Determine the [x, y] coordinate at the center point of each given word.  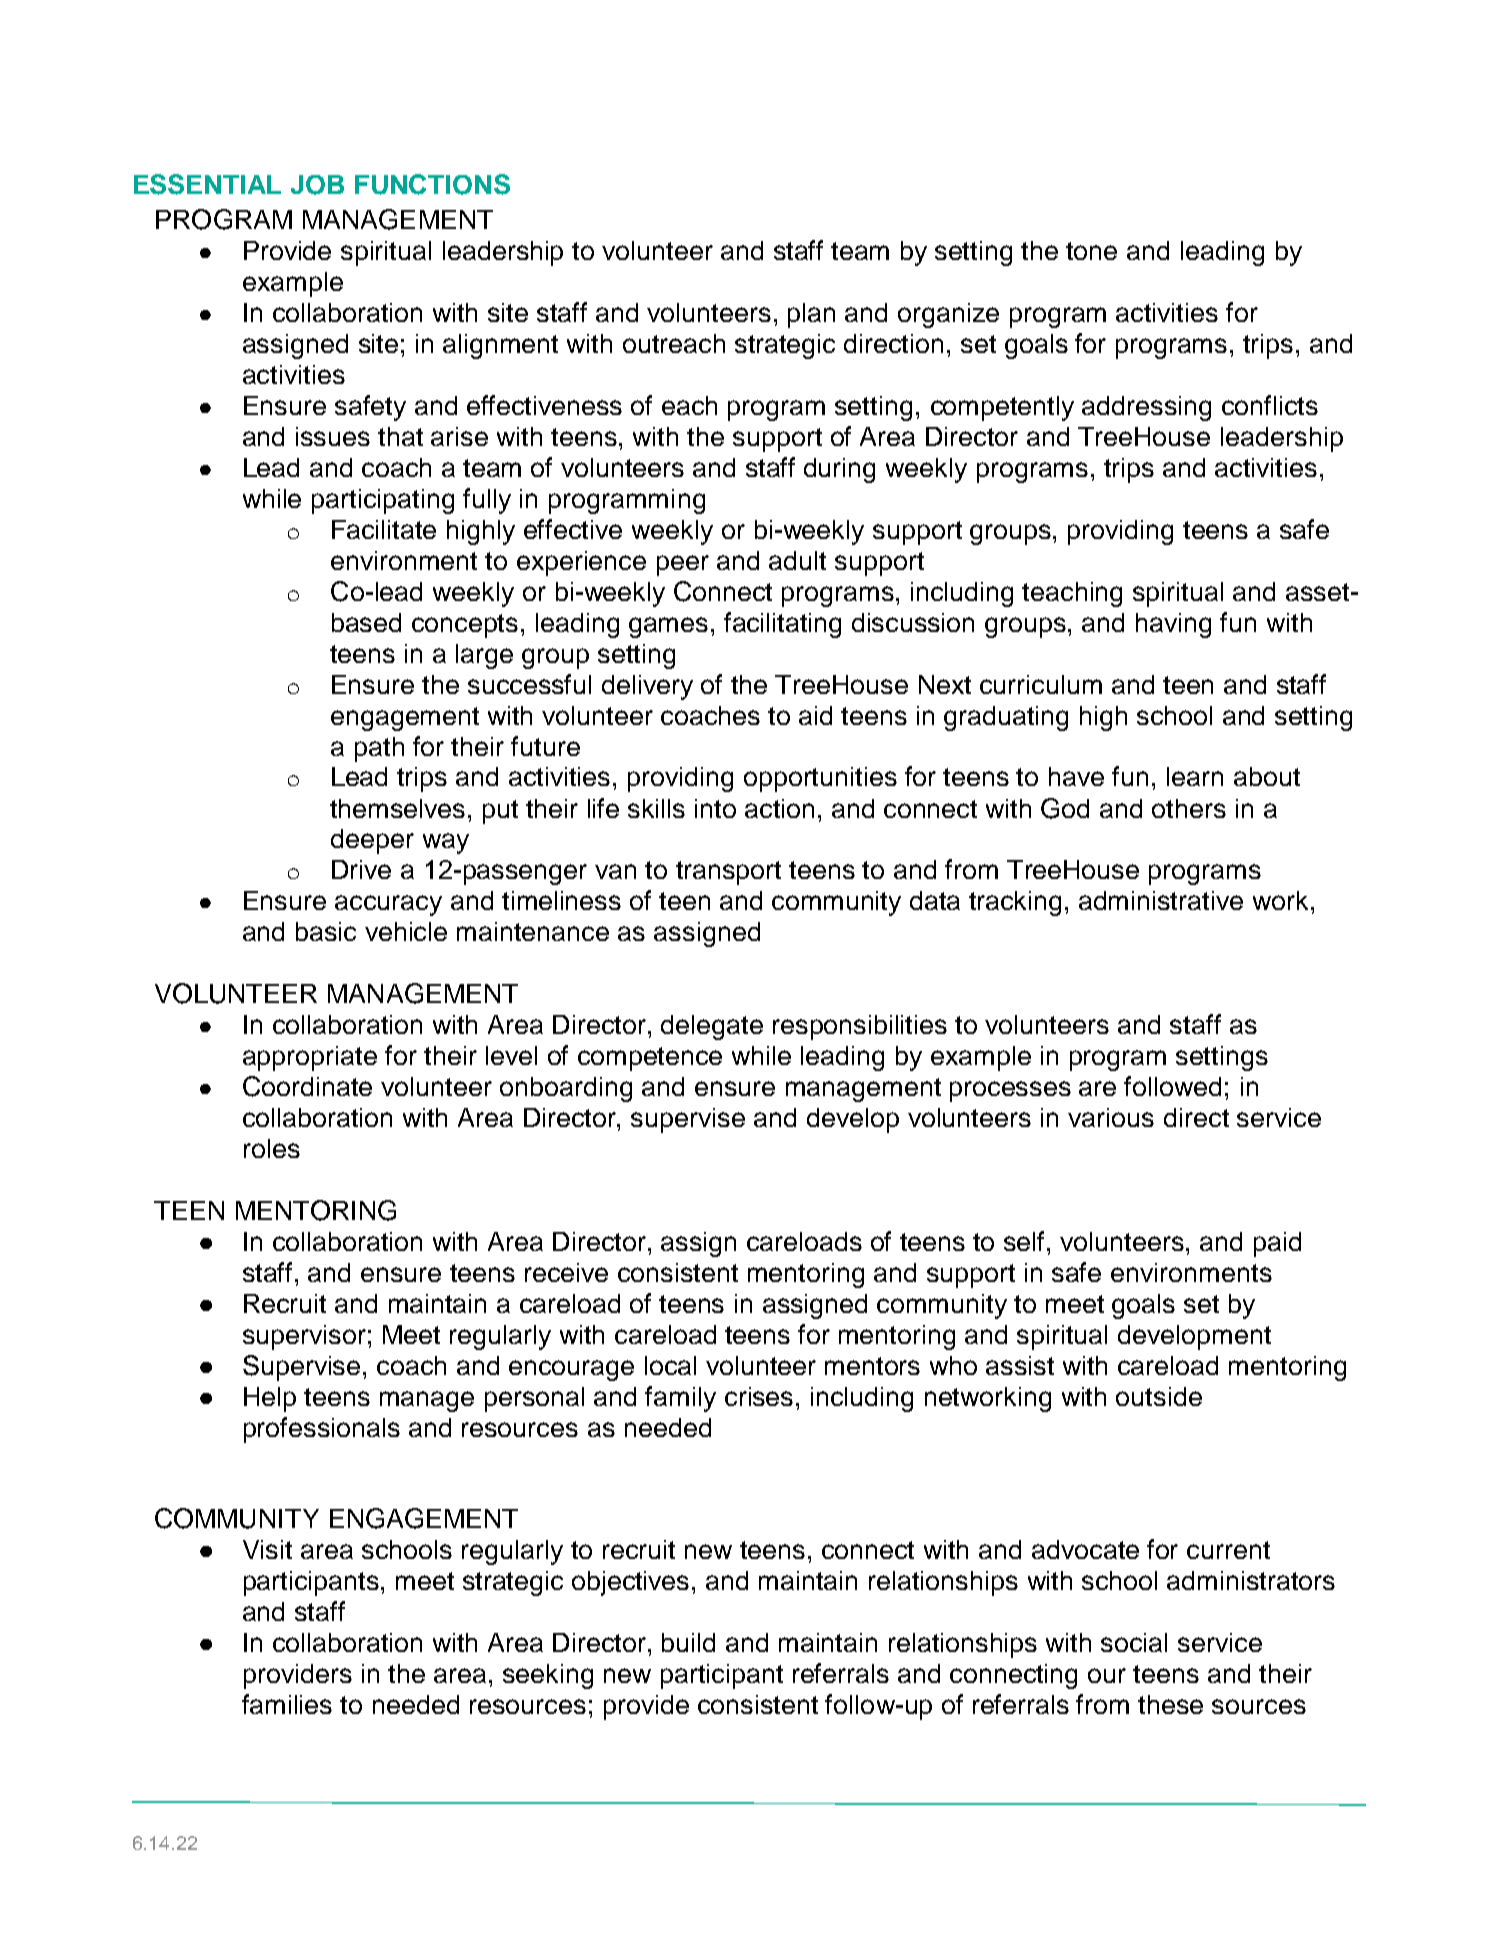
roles [272, 1148]
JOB [317, 185]
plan [811, 315]
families [287, 1704]
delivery [647, 687]
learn [1195, 776]
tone [1091, 251]
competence [650, 1059]
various [1111, 1117]
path [379, 749]
